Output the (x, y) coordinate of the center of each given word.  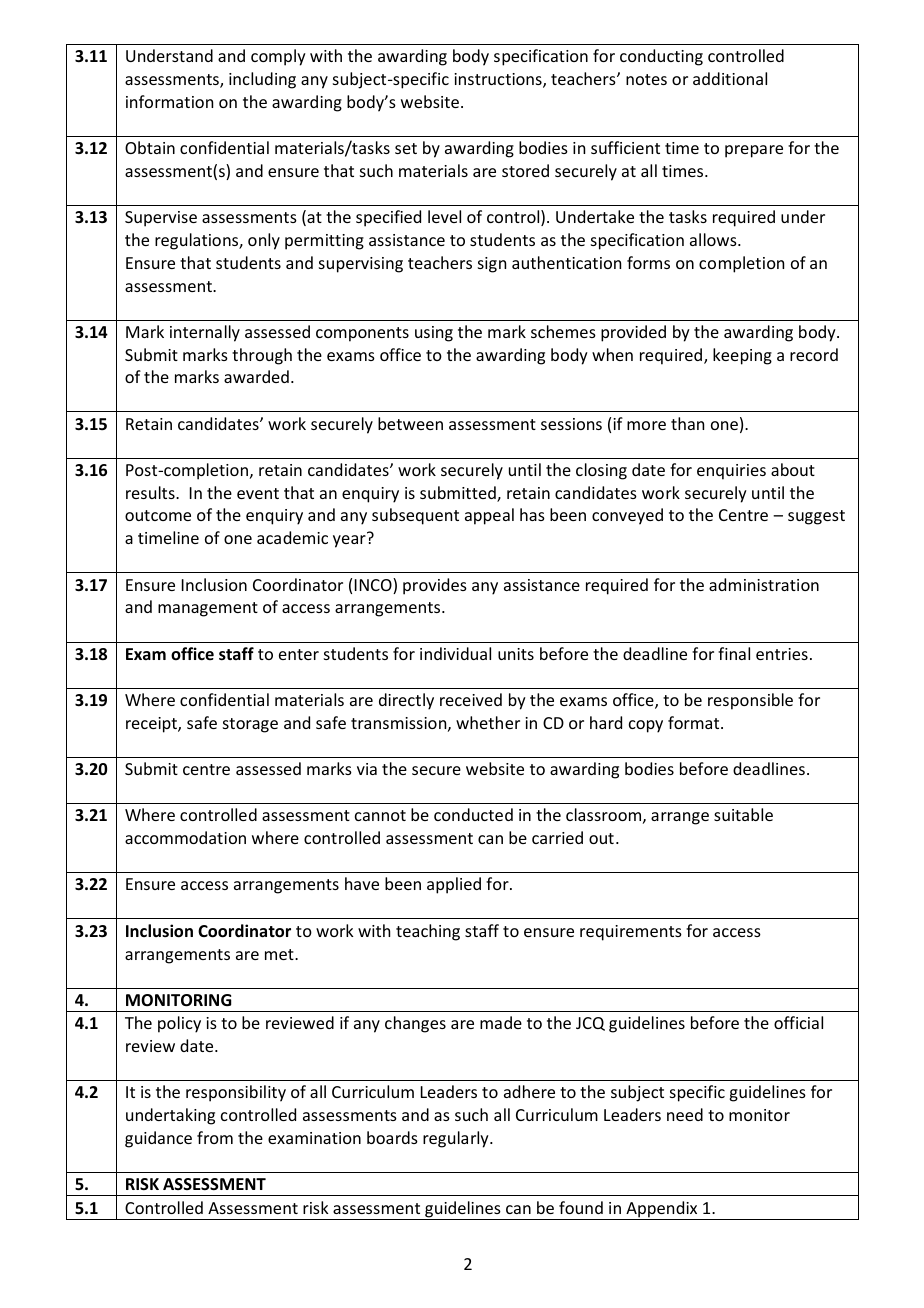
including (262, 80)
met (280, 954)
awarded (256, 376)
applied (454, 885)
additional (730, 78)
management (208, 609)
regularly (457, 1139)
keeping (742, 356)
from (215, 1137)
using (434, 334)
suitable (743, 814)
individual (455, 653)
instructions (499, 80)
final (734, 653)
